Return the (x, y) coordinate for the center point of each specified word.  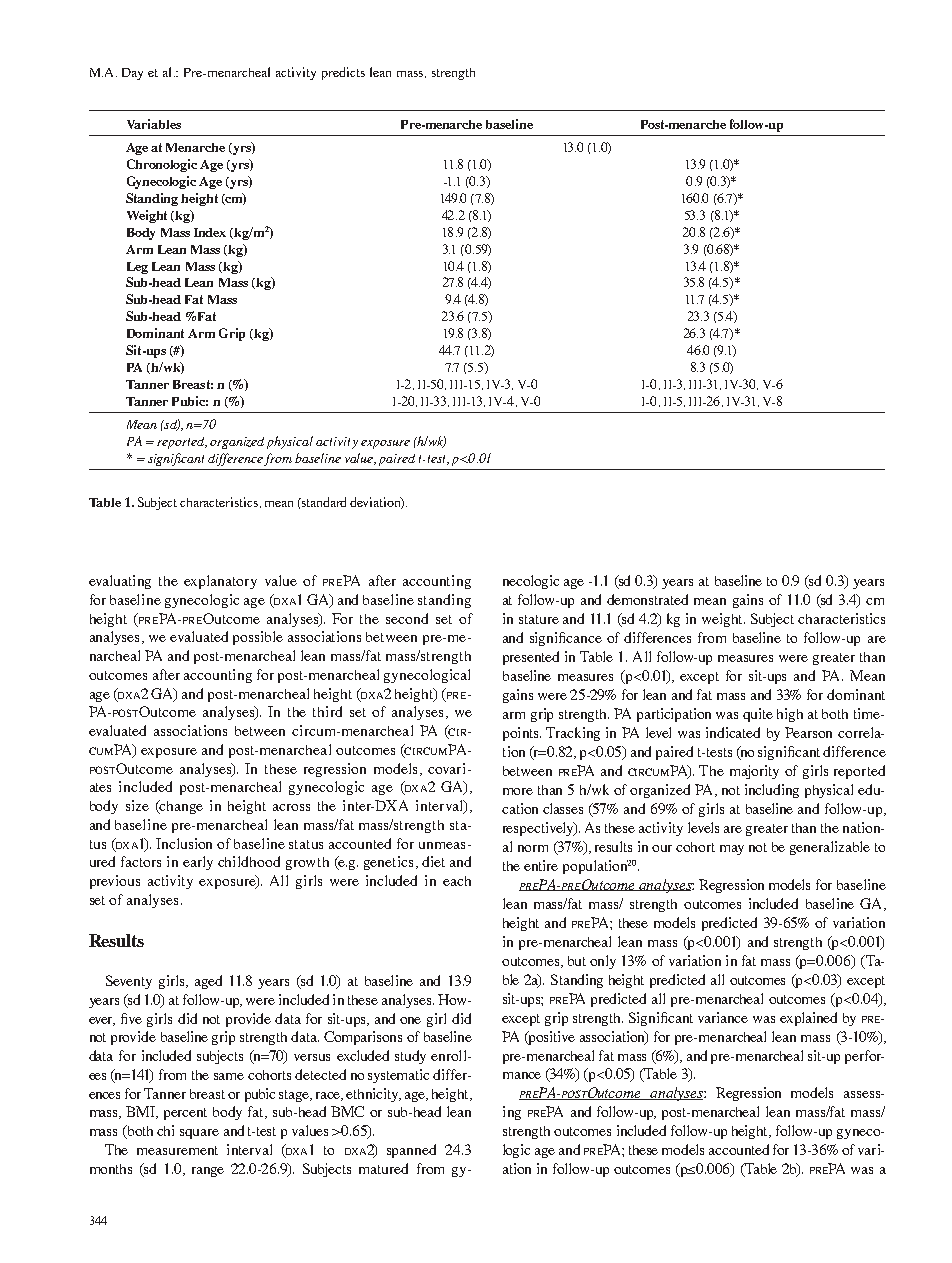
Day (132, 74)
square (199, 1134)
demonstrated (647, 599)
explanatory (220, 582)
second (407, 618)
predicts (343, 73)
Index (210, 232)
